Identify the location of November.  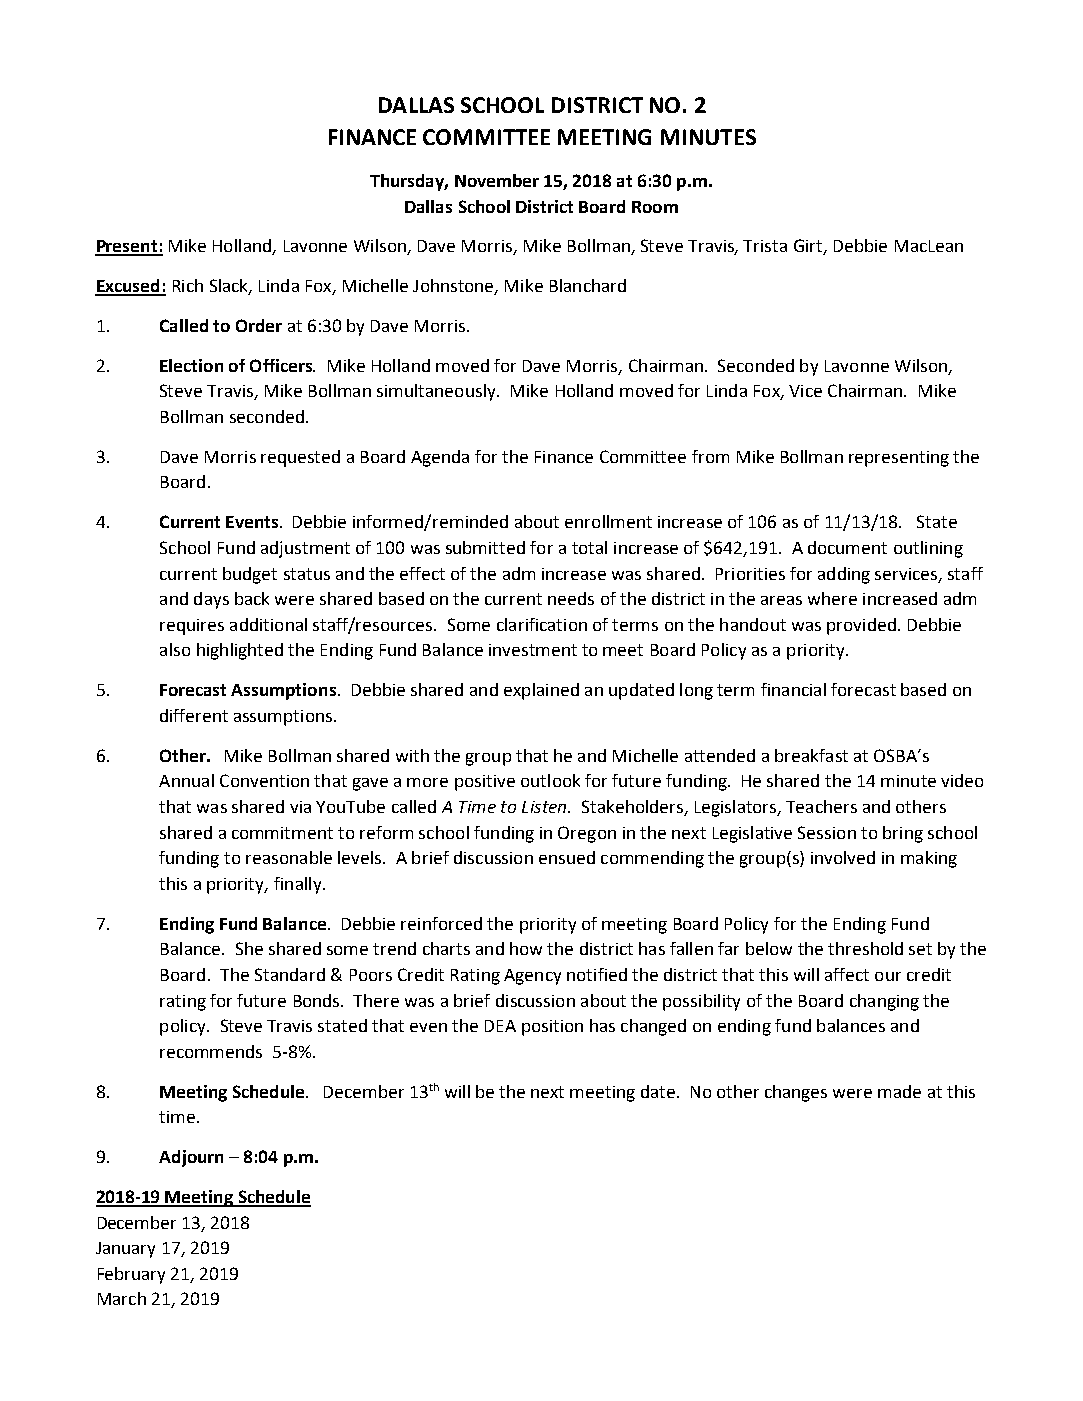
(497, 180).
